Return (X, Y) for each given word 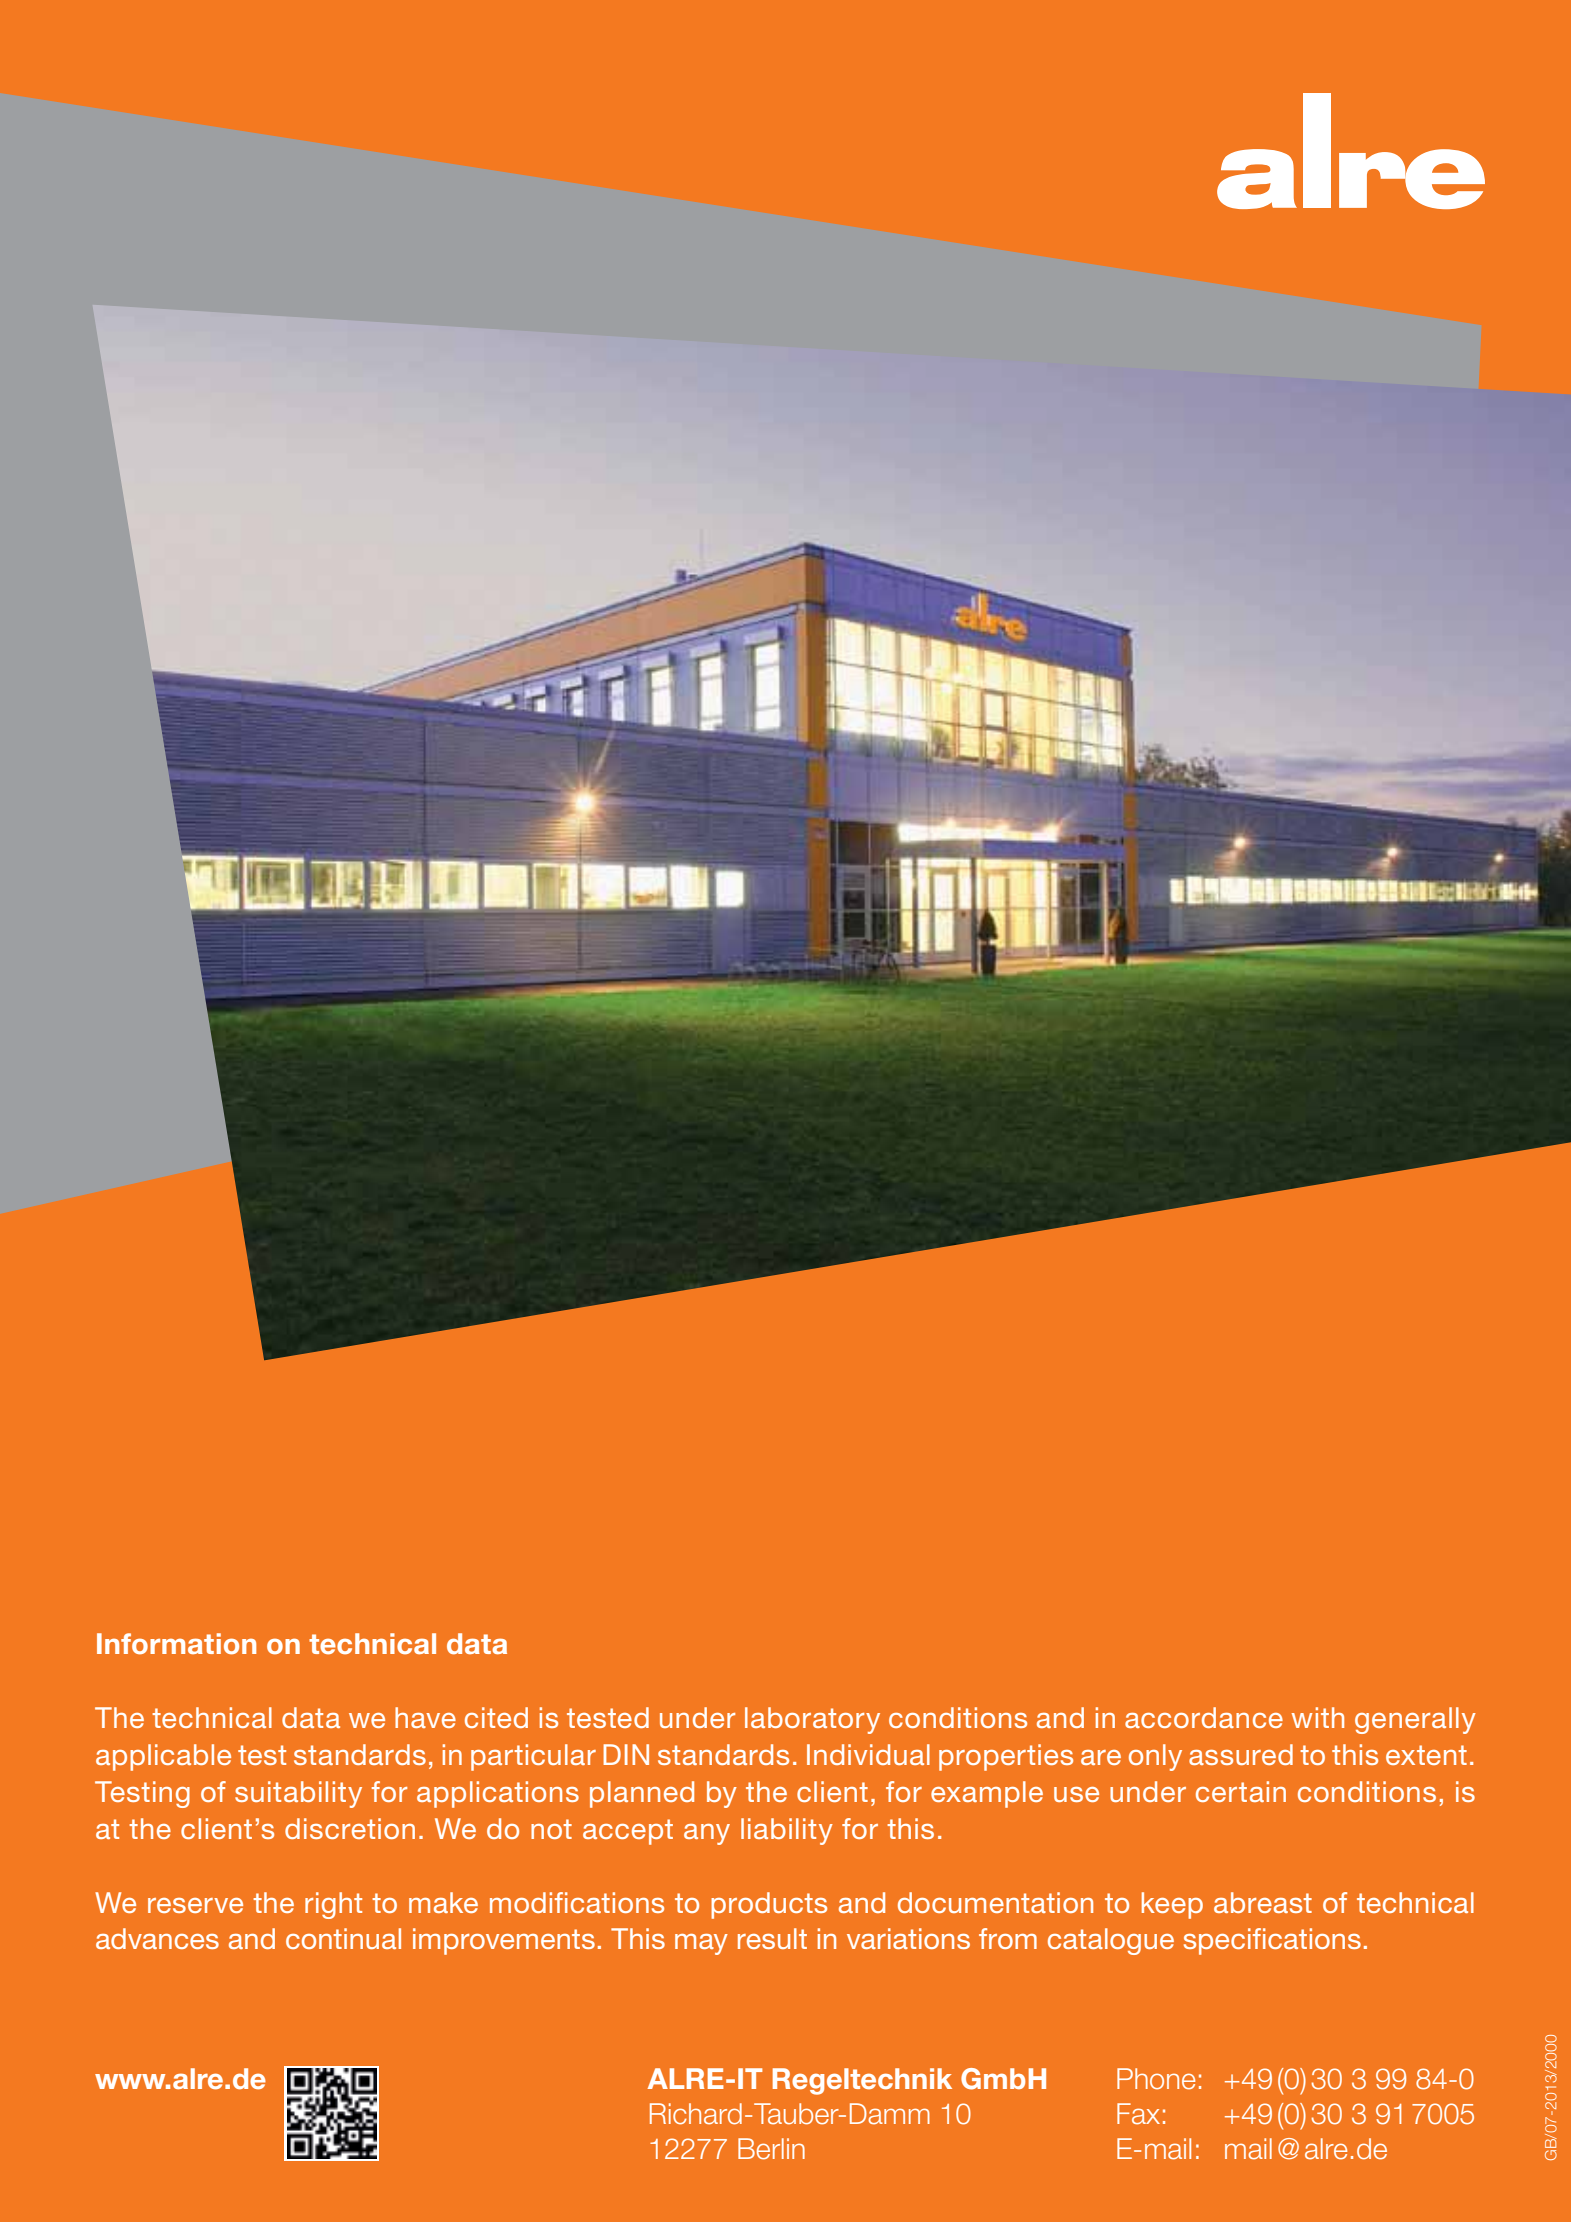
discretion (350, 1828)
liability (787, 1831)
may (701, 1944)
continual (343, 1938)
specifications (1272, 1941)
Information (176, 1644)
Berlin (771, 2149)
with (1318, 1717)
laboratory (812, 1720)
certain (1241, 1791)
